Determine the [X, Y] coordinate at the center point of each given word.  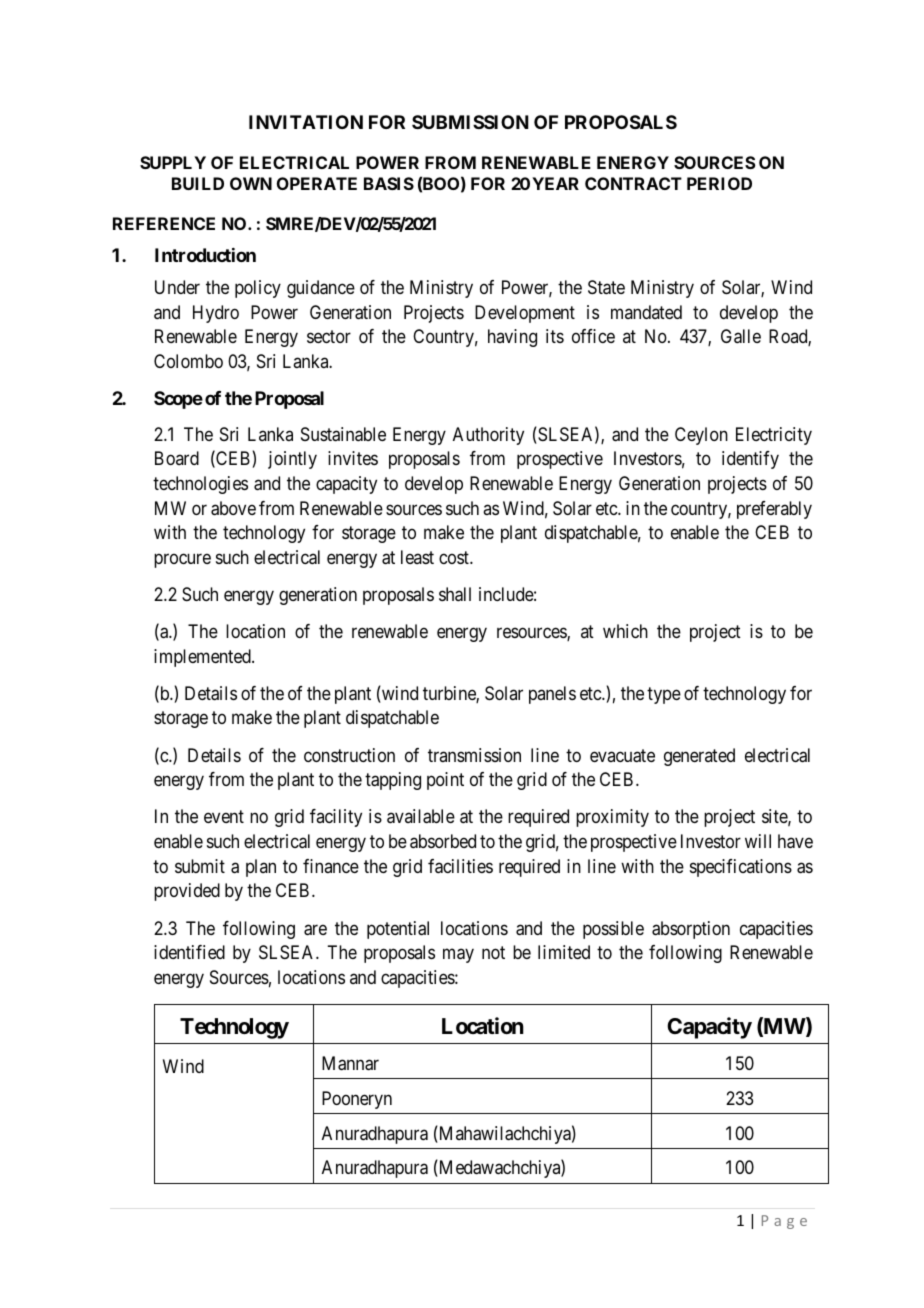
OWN [251, 183]
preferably [774, 510]
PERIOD [719, 183]
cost [455, 557]
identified [189, 952]
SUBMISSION [470, 122]
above [233, 508]
